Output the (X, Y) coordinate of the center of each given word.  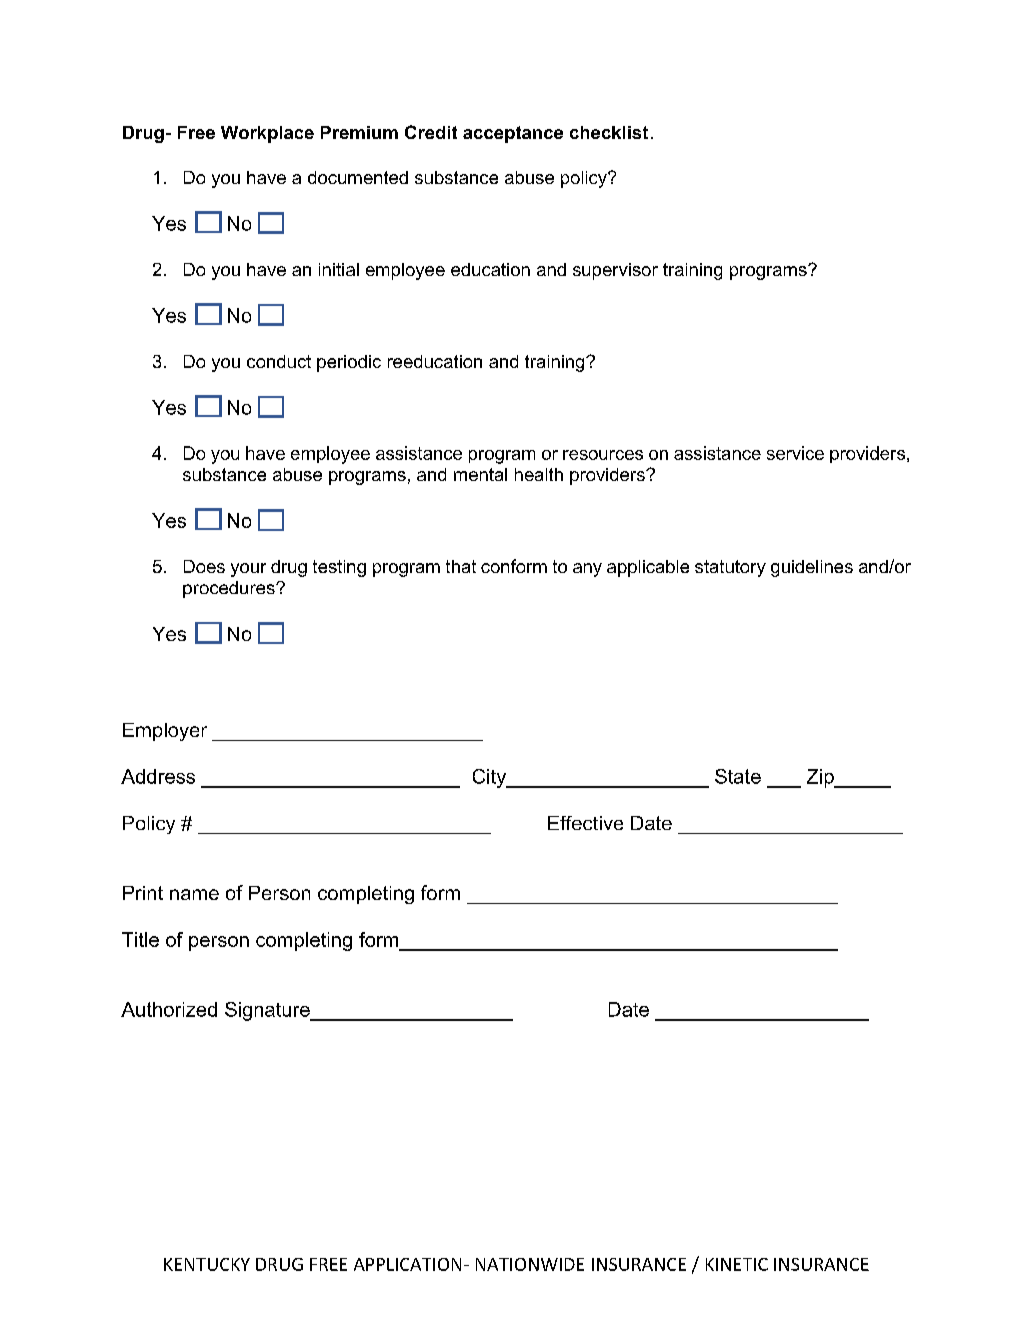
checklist (609, 132)
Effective (585, 823)
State (738, 776)
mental (480, 474)
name (194, 894)
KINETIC (737, 1264)
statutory (730, 568)
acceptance (513, 134)
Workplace (267, 134)
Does (204, 566)
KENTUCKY (207, 1264)
